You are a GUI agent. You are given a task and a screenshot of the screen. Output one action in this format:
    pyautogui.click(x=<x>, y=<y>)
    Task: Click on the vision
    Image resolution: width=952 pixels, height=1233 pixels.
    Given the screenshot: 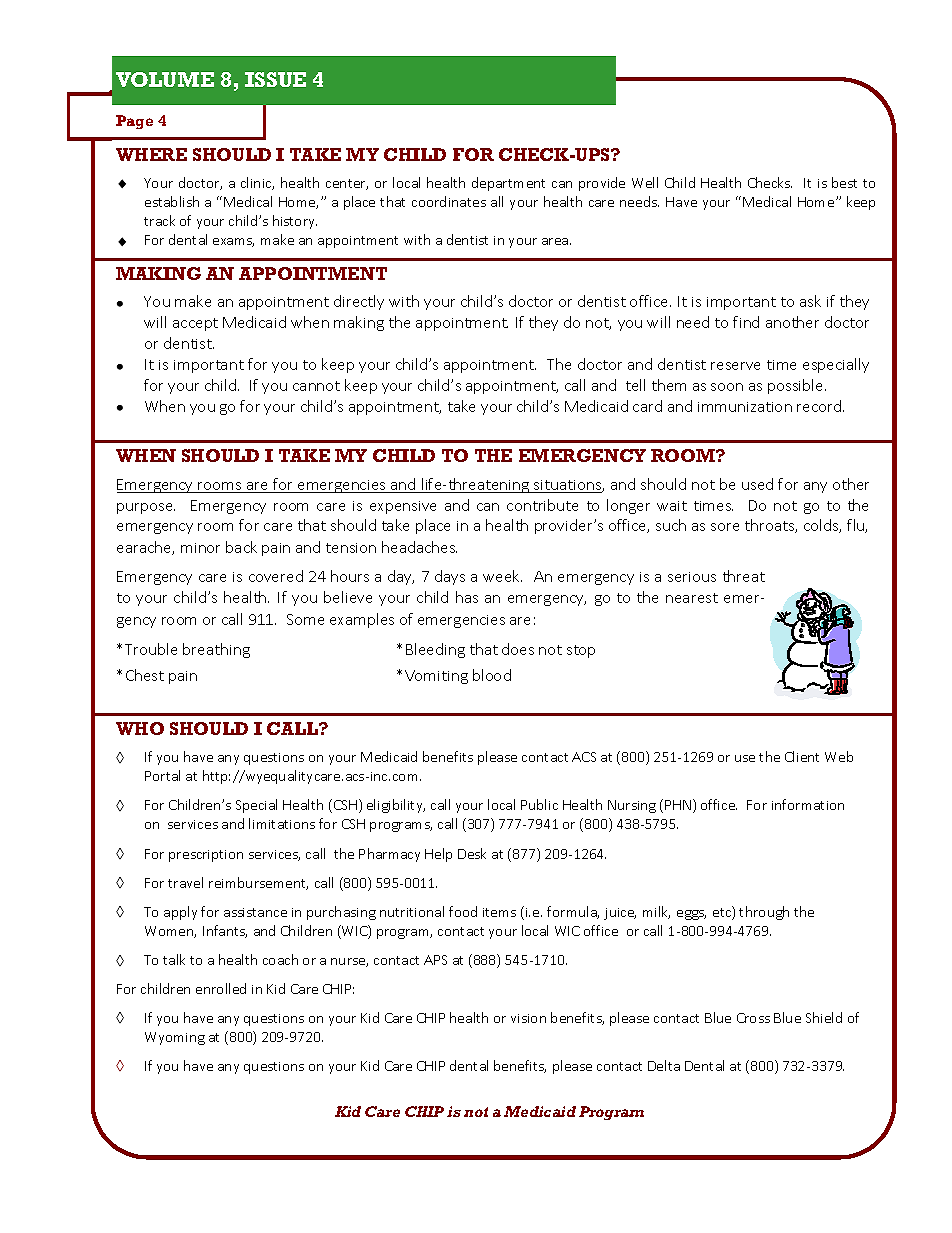 What is the action you would take?
    pyautogui.click(x=528, y=1018)
